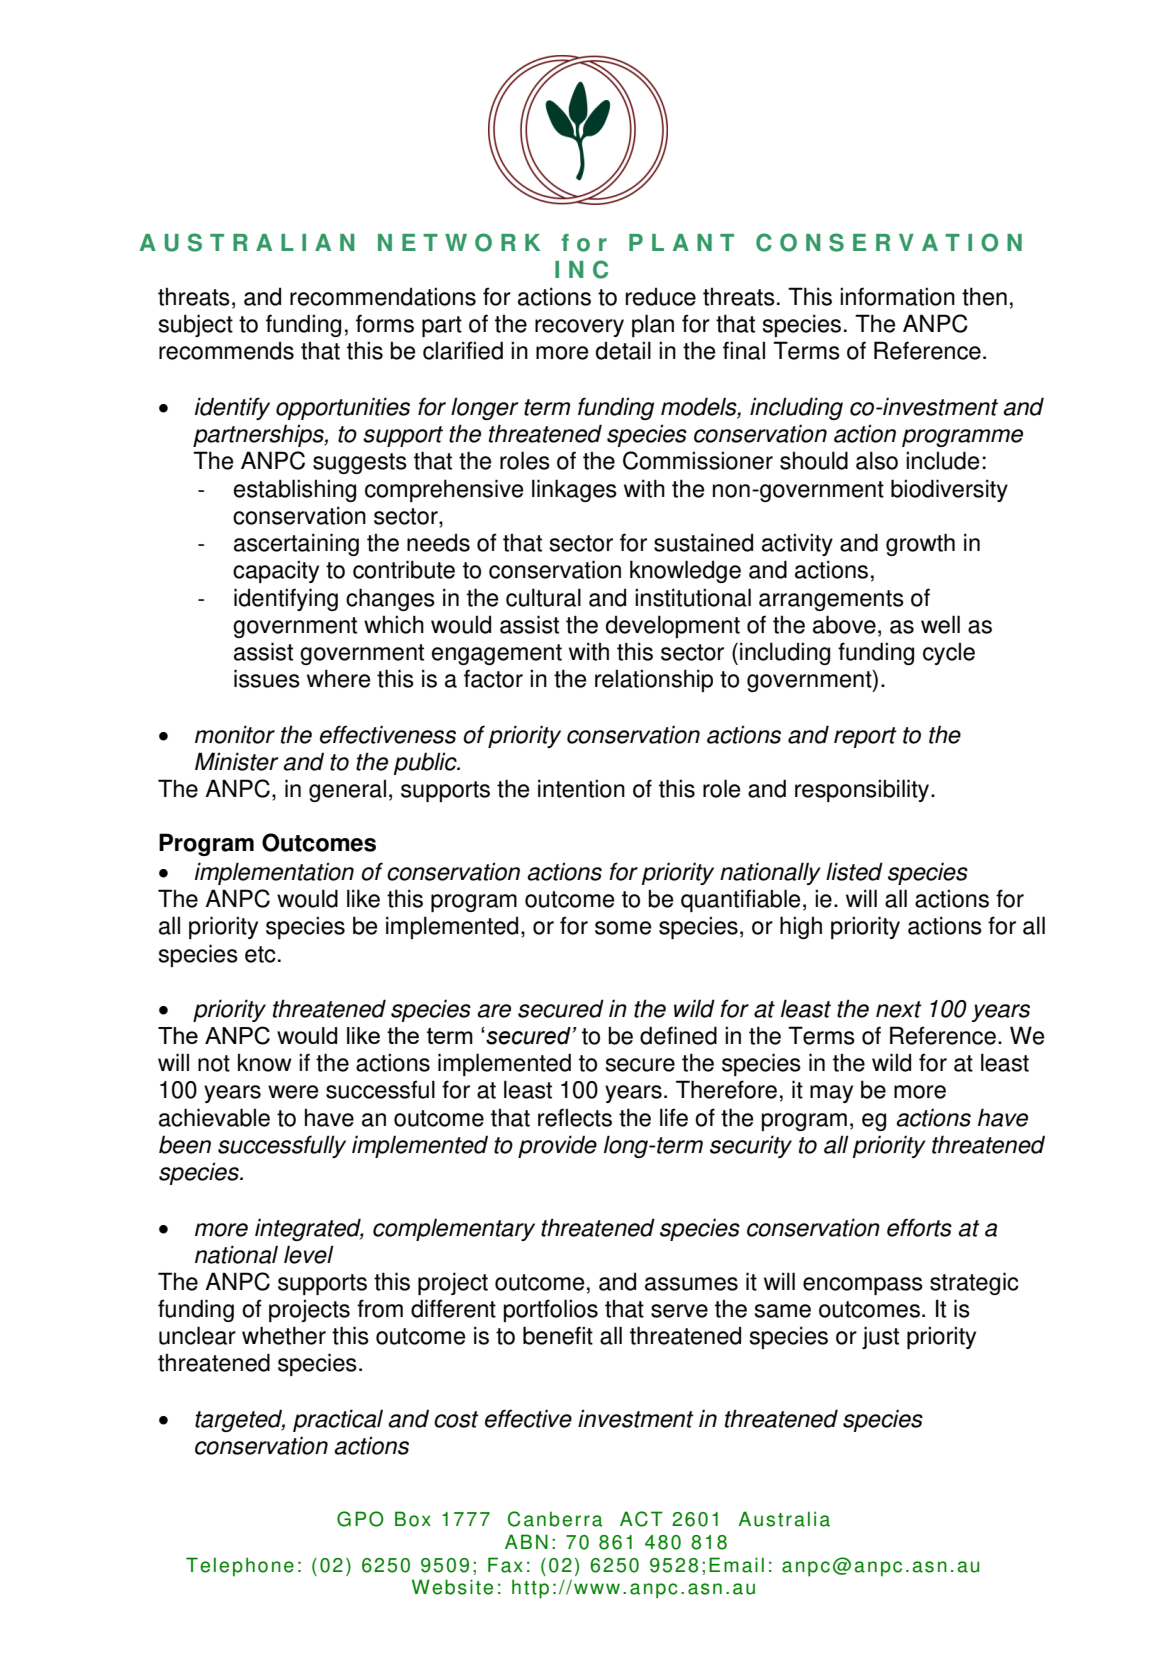  Describe the element at coordinates (854, 871) in the image. I see `listed` at that location.
